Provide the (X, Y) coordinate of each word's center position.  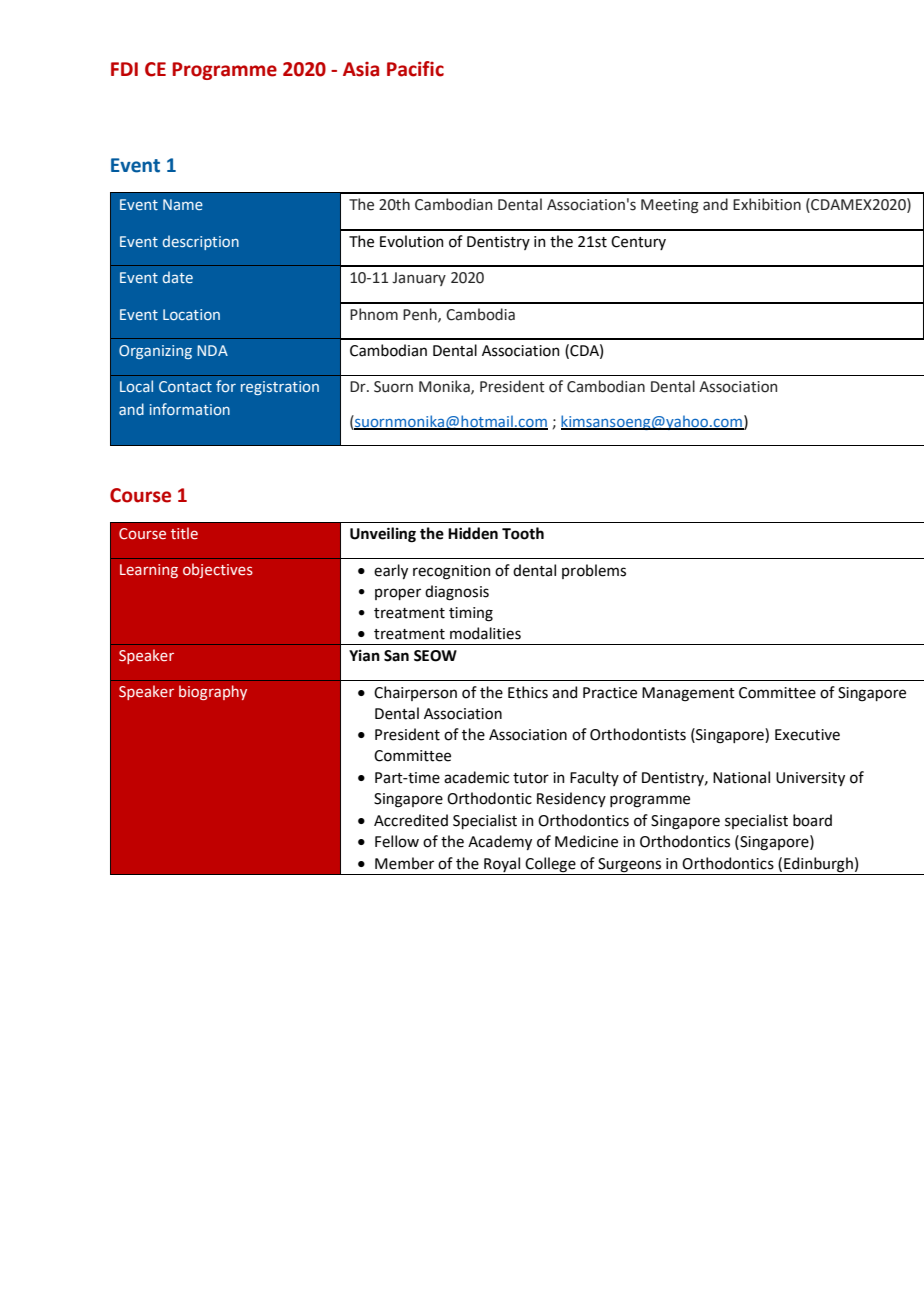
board (812, 820)
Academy (500, 842)
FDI (124, 69)
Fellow (397, 841)
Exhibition (767, 204)
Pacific (415, 69)
